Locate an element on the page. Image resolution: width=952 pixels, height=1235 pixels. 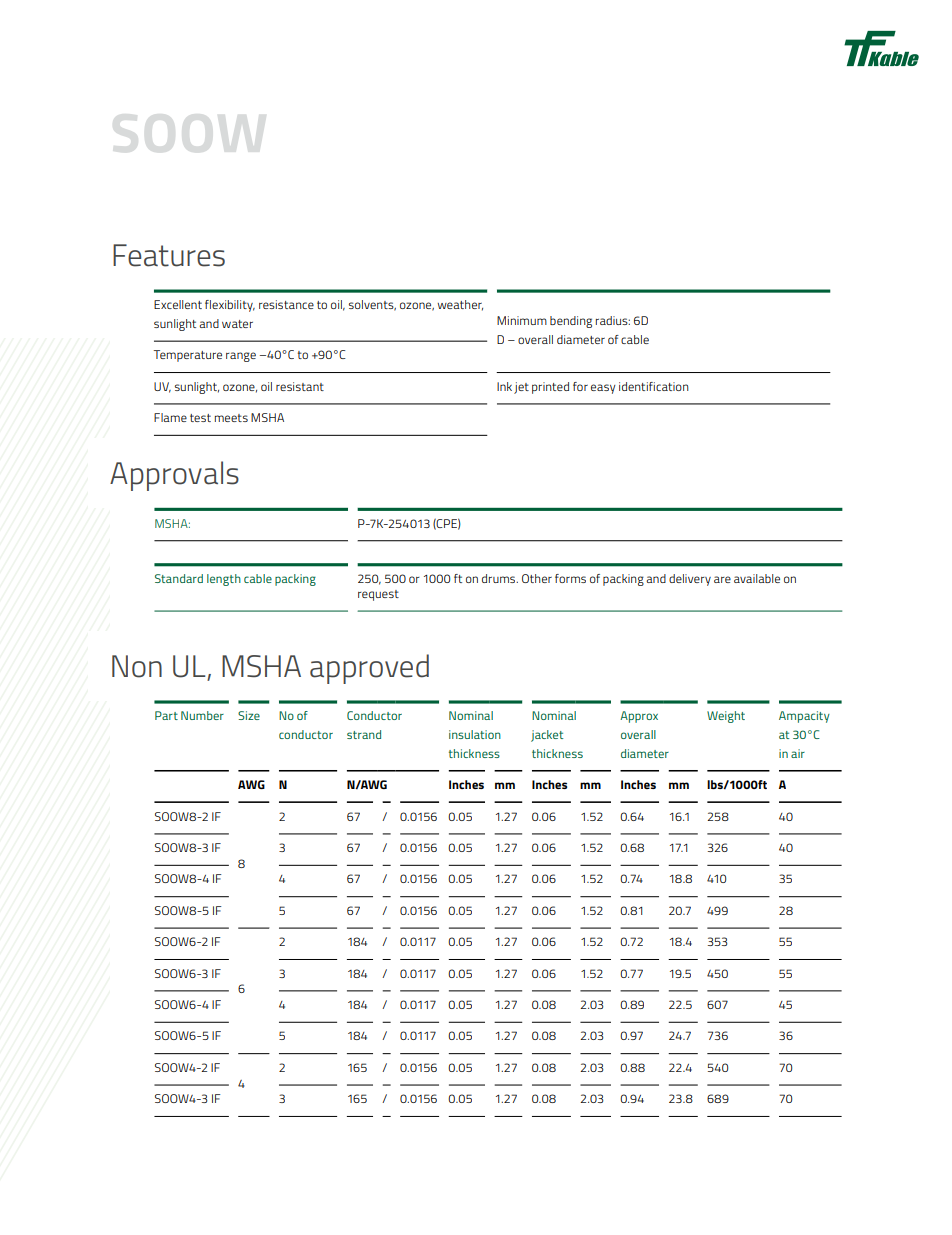
Features is located at coordinates (169, 255).
